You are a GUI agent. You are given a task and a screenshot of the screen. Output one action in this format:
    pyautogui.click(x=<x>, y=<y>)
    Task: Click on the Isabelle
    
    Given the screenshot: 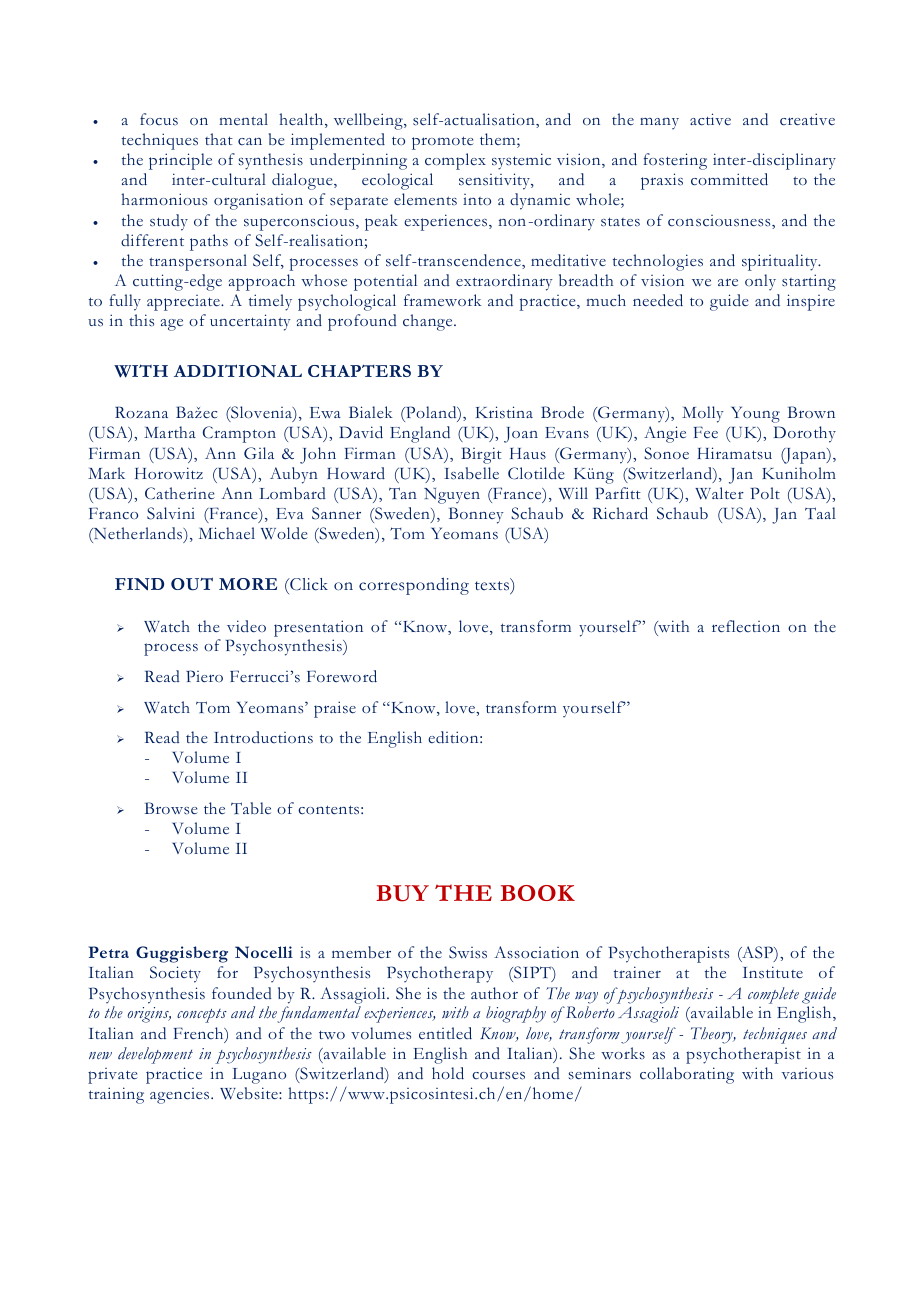 What is the action you would take?
    pyautogui.click(x=471, y=473)
